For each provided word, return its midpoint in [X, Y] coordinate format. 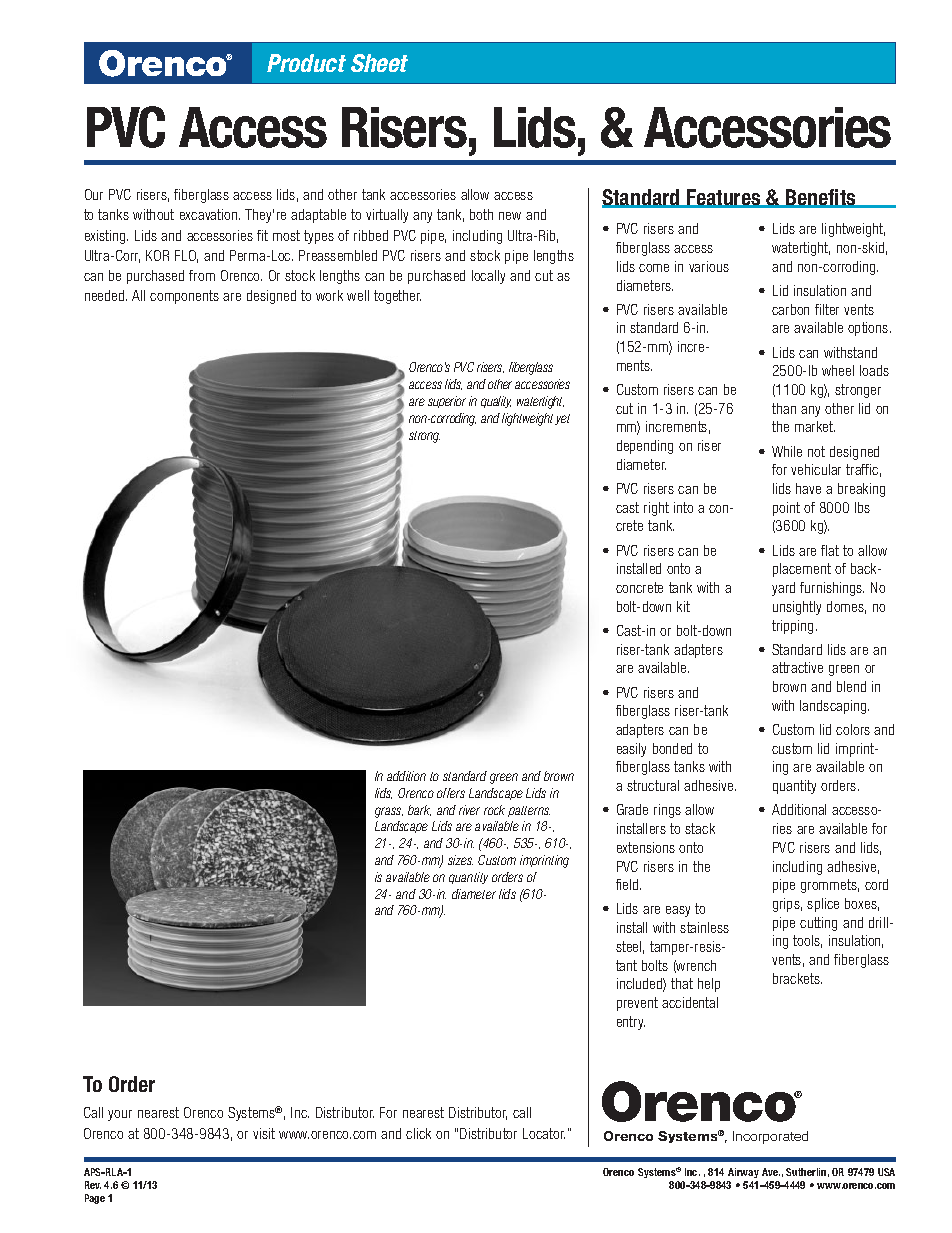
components [184, 297]
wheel [838, 370]
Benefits [821, 198]
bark [419, 810]
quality [496, 402]
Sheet [379, 63]
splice [823, 905]
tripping [792, 627]
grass [389, 812]
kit [683, 606]
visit [264, 1133]
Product [306, 63]
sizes [460, 860]
